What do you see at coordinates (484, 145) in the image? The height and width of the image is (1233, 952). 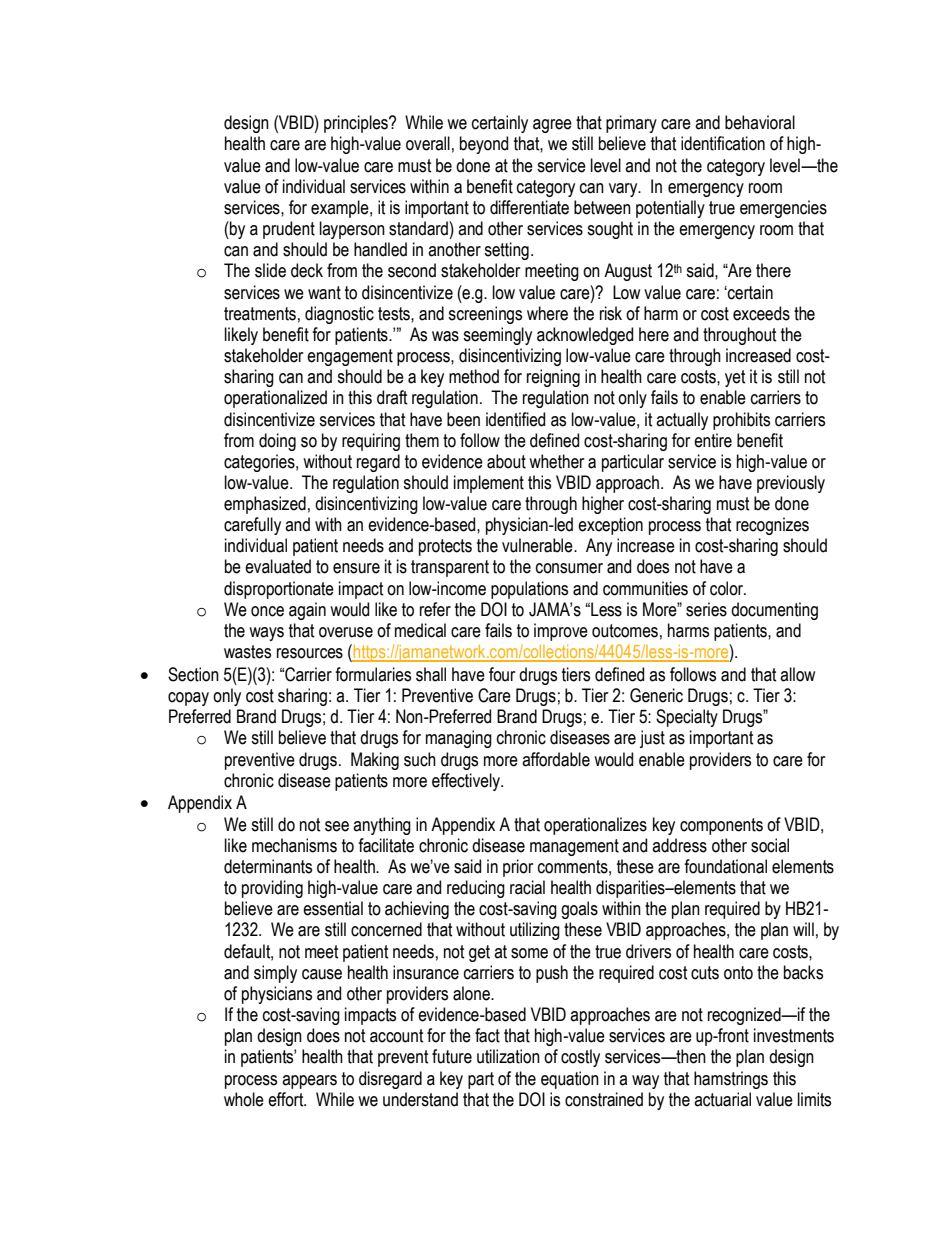 I see `beyond` at bounding box center [484, 145].
